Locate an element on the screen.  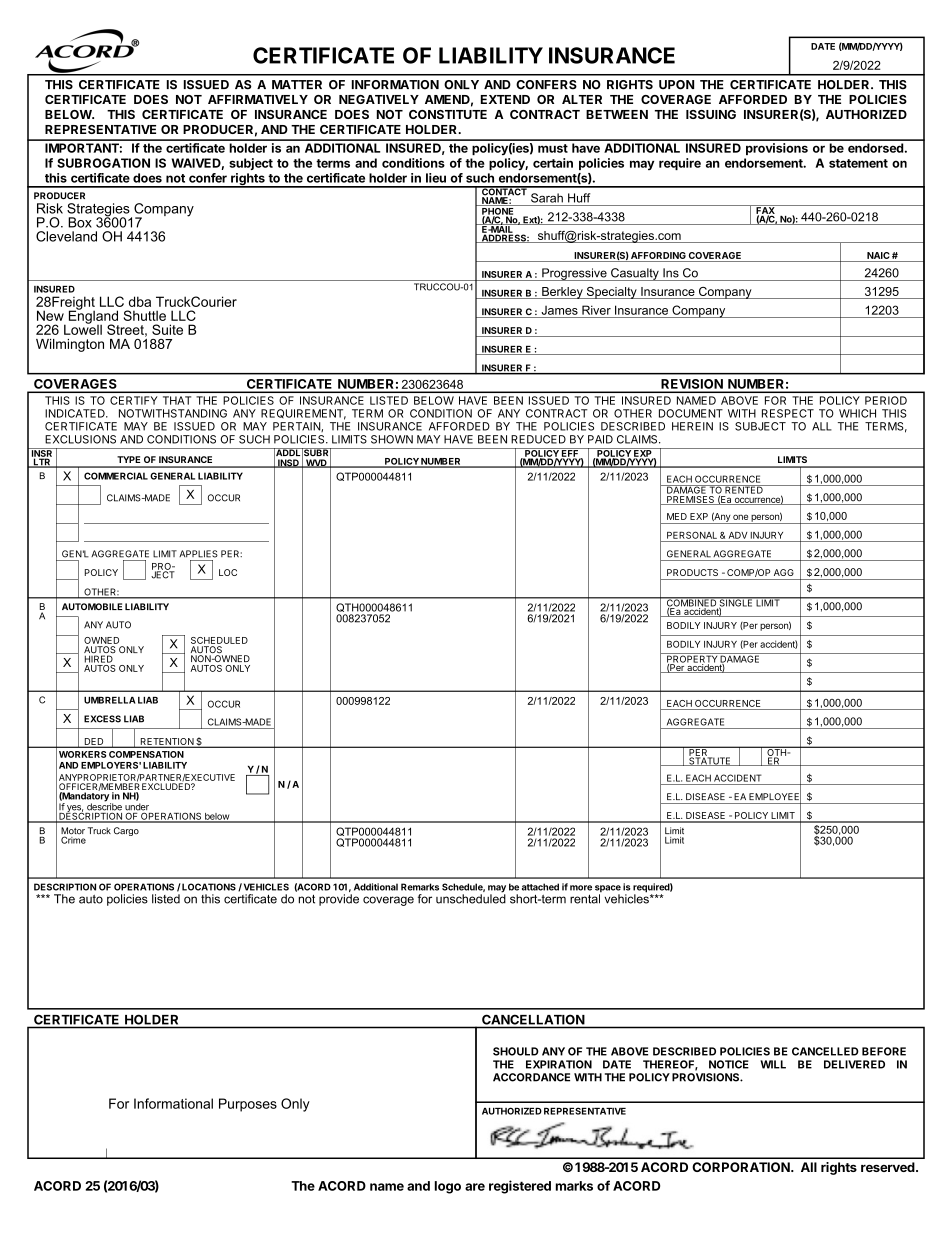
PRODUCTS is located at coordinates (692, 572).
